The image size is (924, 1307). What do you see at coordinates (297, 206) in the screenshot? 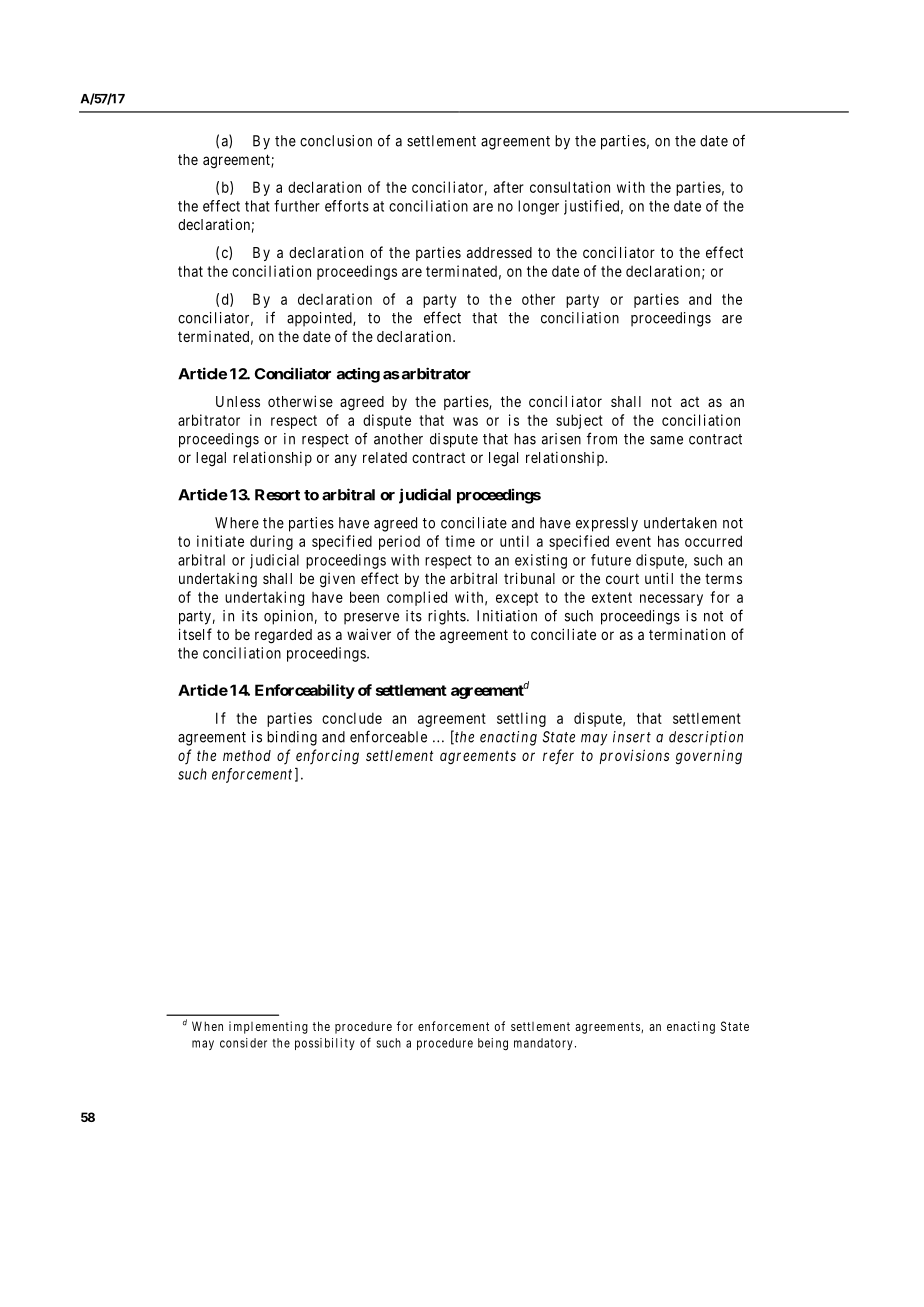
I see `further` at bounding box center [297, 206].
